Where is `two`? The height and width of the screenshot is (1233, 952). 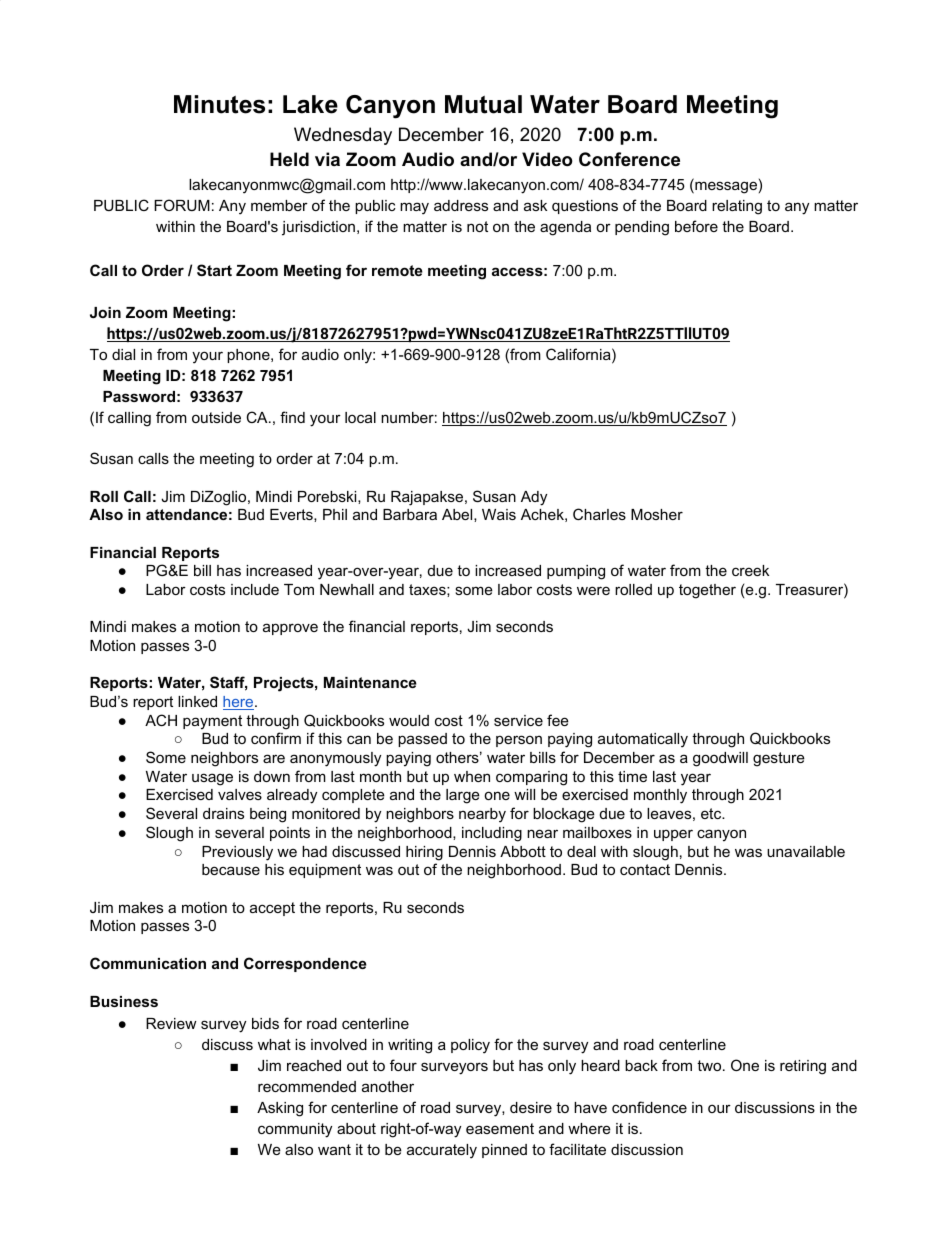
two is located at coordinates (710, 1065).
